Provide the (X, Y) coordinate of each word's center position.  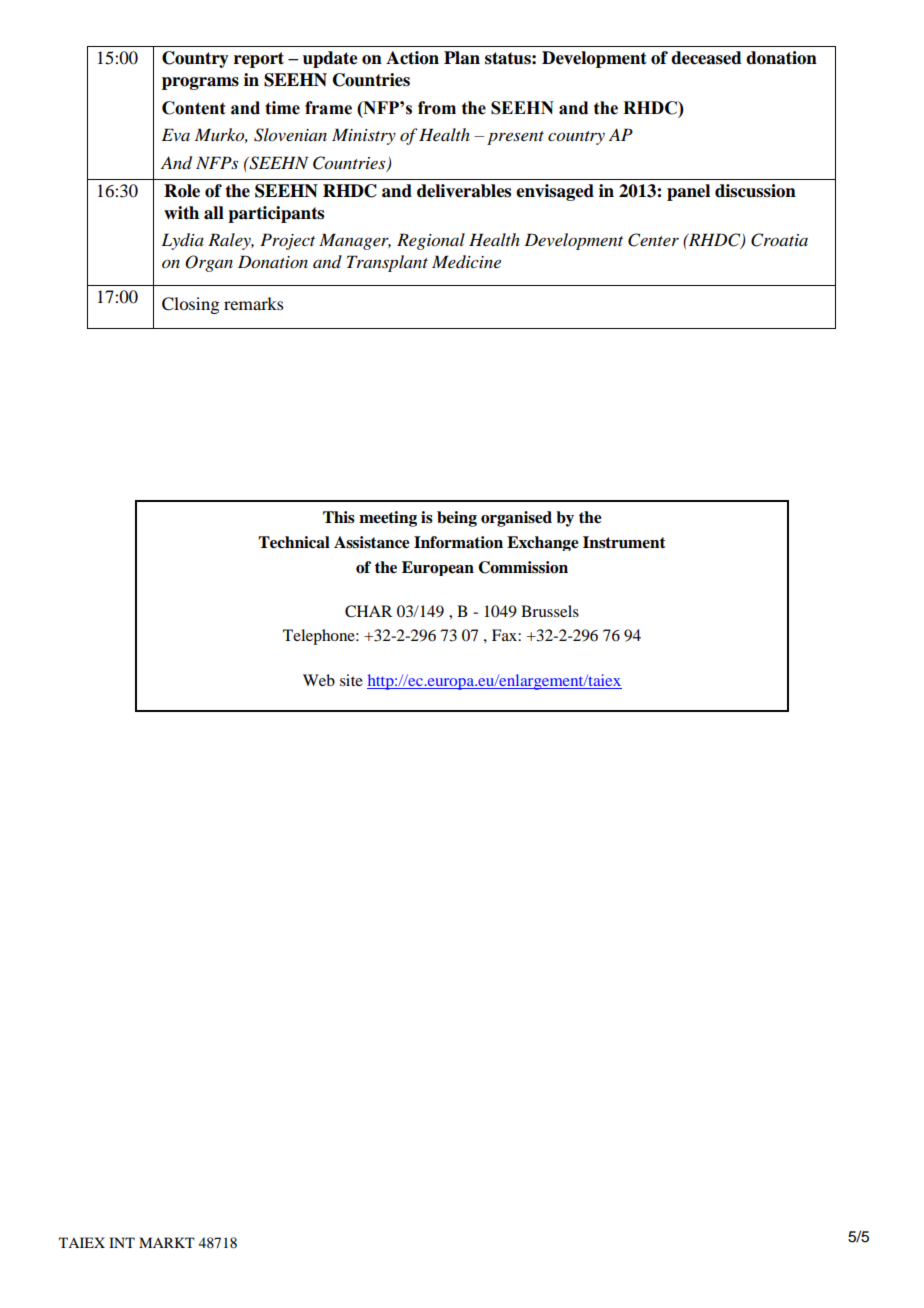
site (351, 680)
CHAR (368, 611)
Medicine (466, 262)
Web (319, 680)
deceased (706, 58)
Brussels (550, 611)
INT (122, 1242)
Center (653, 240)
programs (200, 83)
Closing (190, 305)
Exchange (543, 543)
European (438, 568)
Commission (523, 567)
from (437, 108)
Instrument (624, 542)
